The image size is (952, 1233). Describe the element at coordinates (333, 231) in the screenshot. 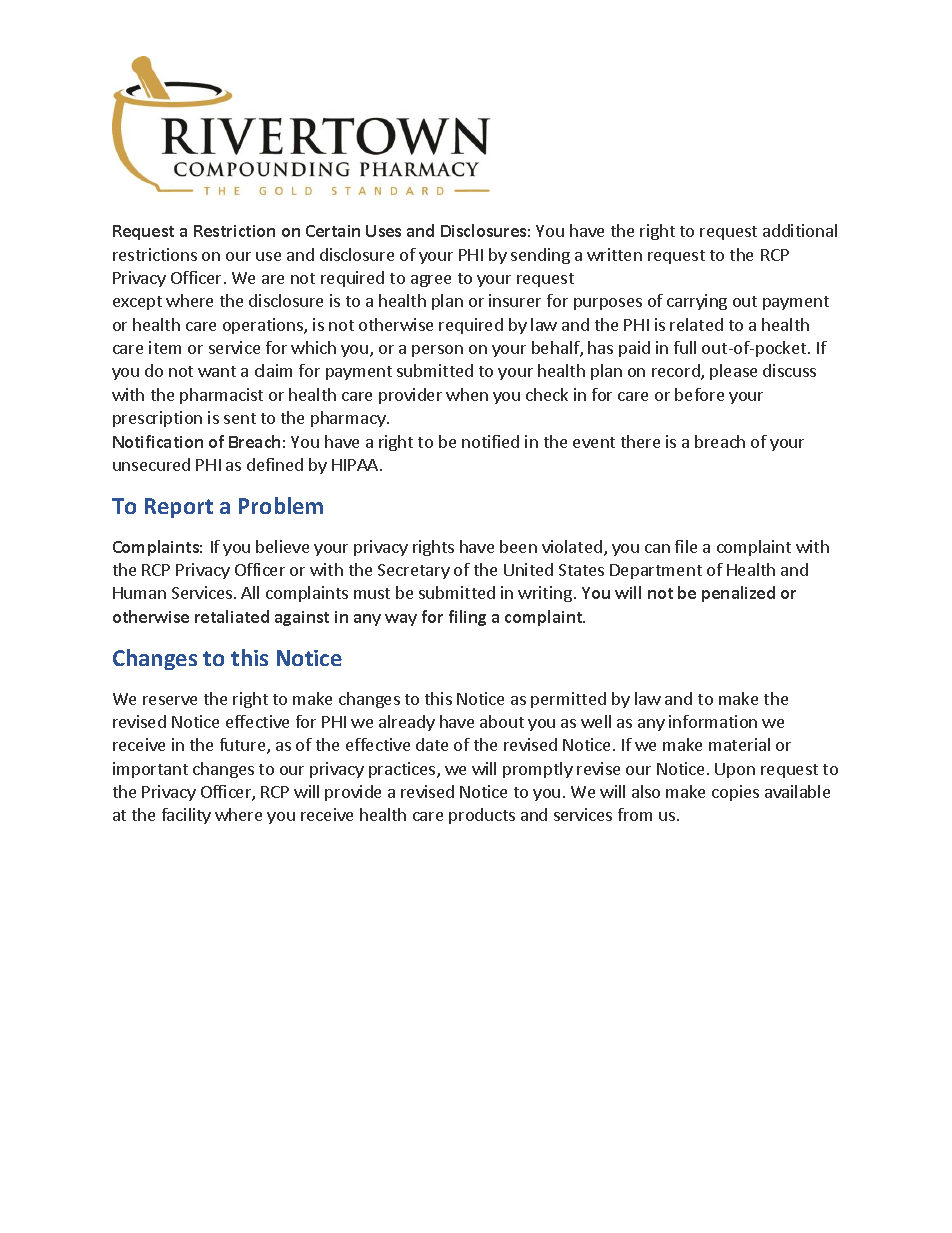

I see `Certain` at that location.
